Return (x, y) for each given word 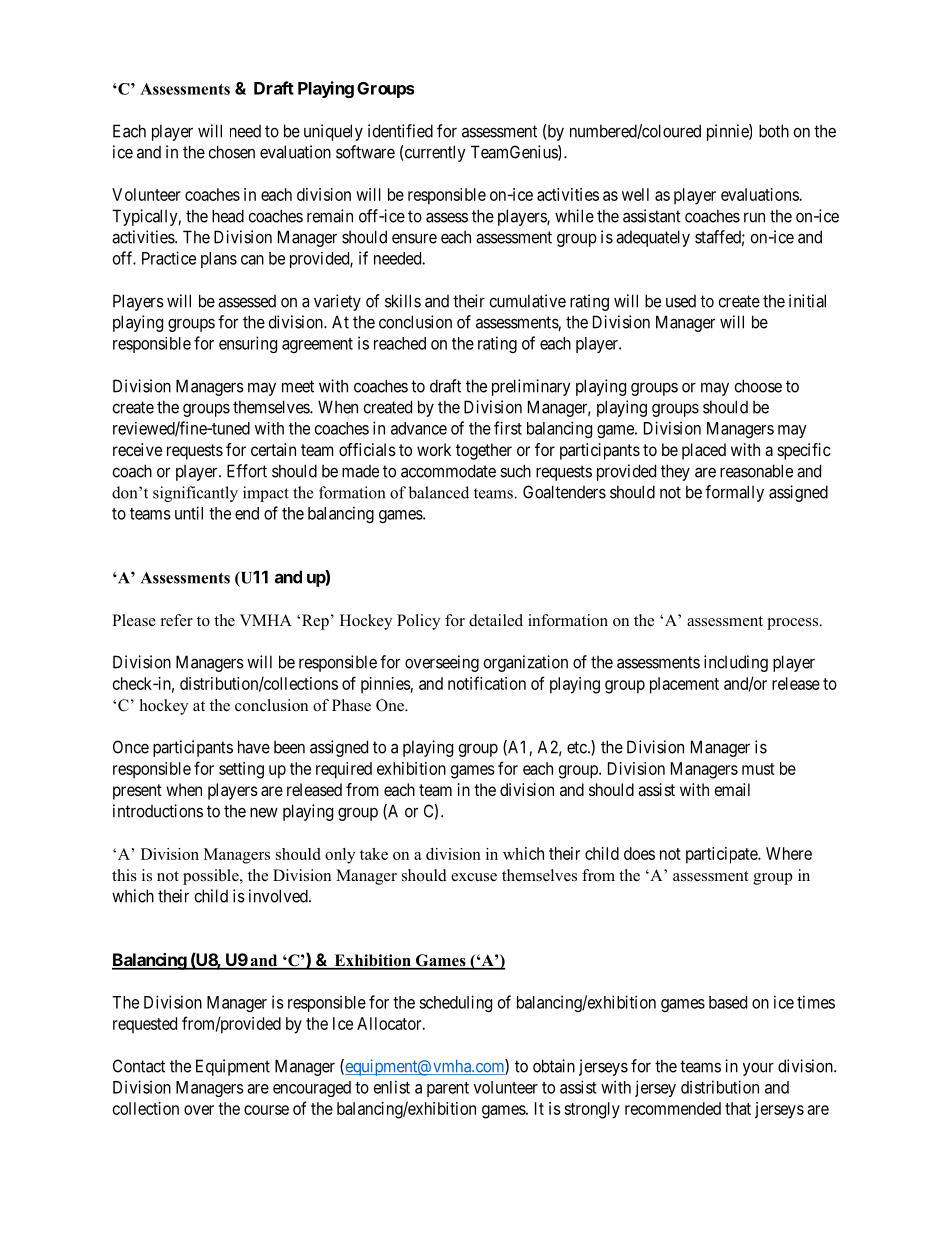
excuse (474, 877)
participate (722, 855)
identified (400, 131)
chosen (232, 152)
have (254, 747)
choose (758, 386)
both (774, 131)
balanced (439, 492)
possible (212, 877)
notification (487, 683)
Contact (139, 1066)
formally (734, 493)
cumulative (528, 301)
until (189, 513)
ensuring (248, 344)
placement (684, 685)
